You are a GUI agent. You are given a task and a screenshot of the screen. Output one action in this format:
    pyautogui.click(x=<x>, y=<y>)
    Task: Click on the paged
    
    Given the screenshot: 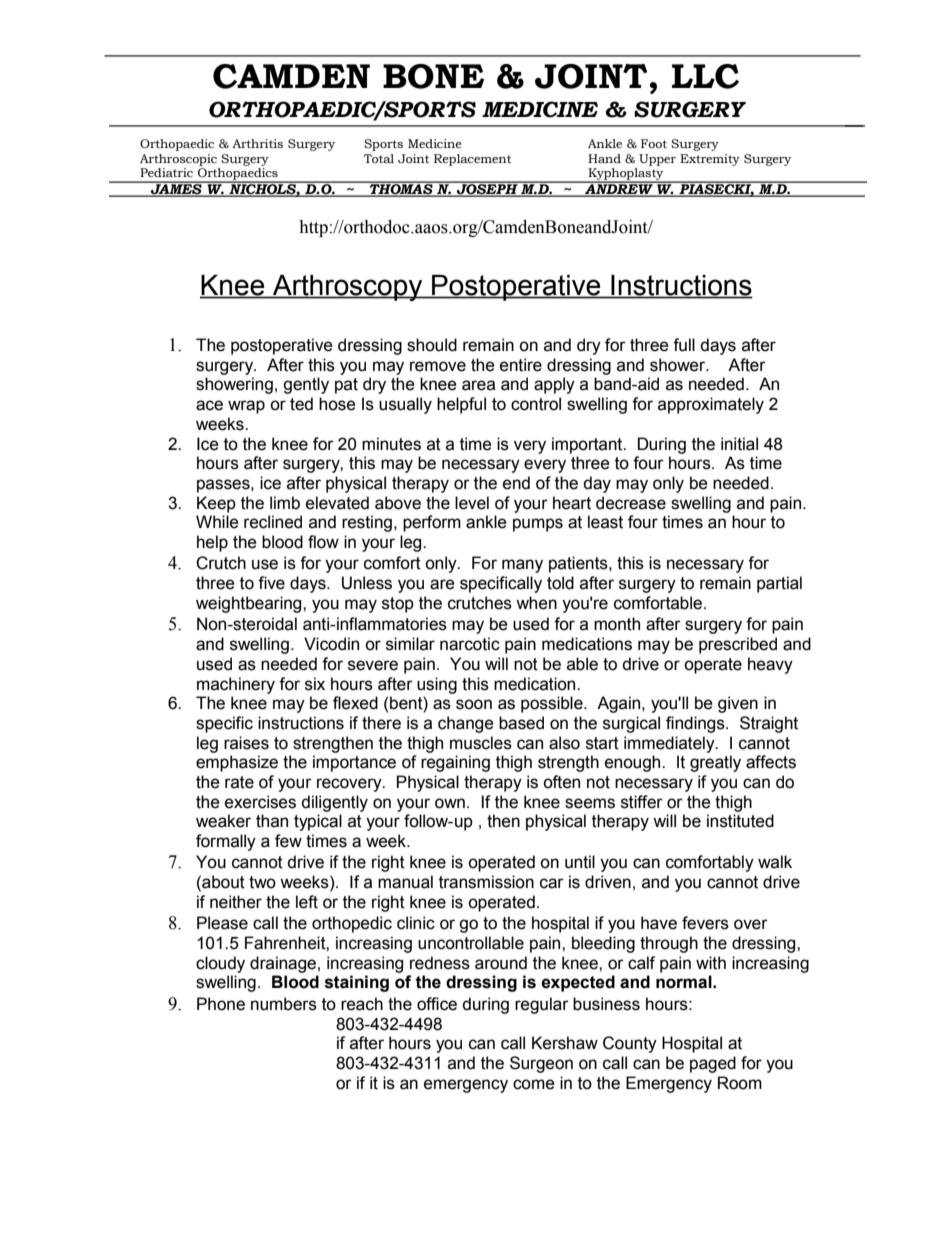 What is the action you would take?
    pyautogui.click(x=713, y=1064)
